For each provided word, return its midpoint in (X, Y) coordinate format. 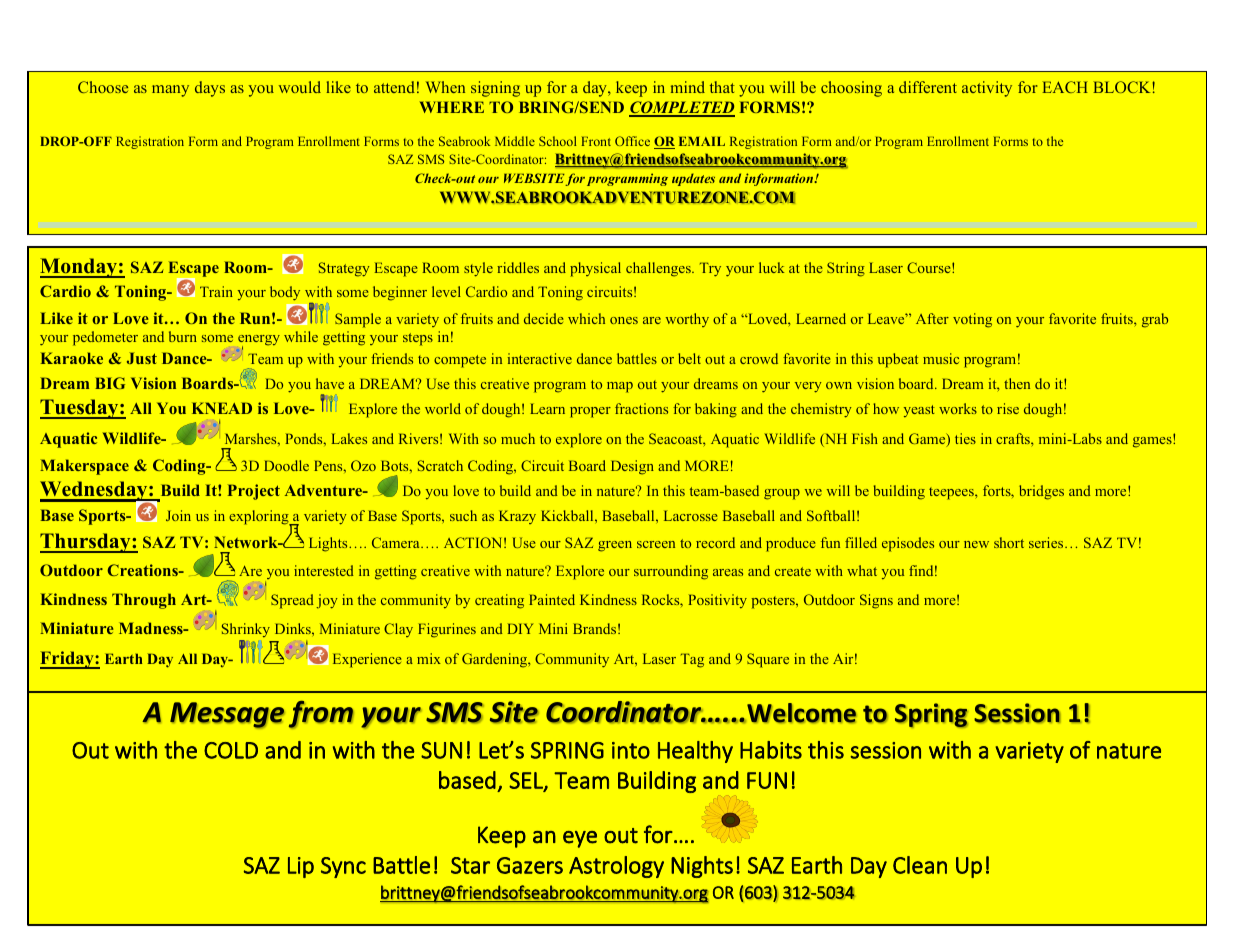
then (1017, 383)
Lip (301, 867)
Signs (876, 601)
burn (183, 336)
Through (144, 601)
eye (580, 839)
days (210, 89)
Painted (552, 599)
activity (987, 89)
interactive (540, 358)
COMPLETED (682, 108)
